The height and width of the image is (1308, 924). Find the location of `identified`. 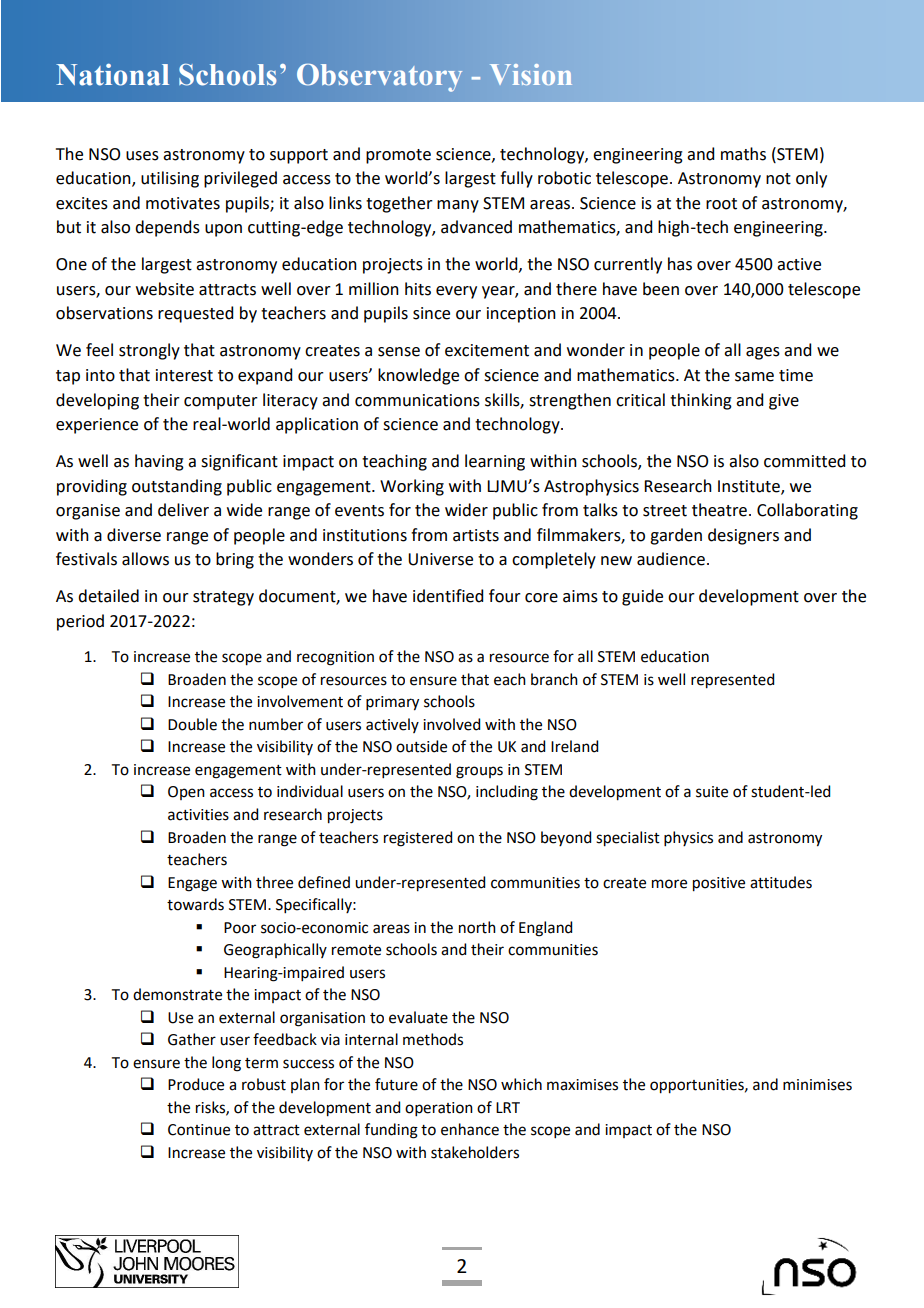

identified is located at coordinates (448, 596).
